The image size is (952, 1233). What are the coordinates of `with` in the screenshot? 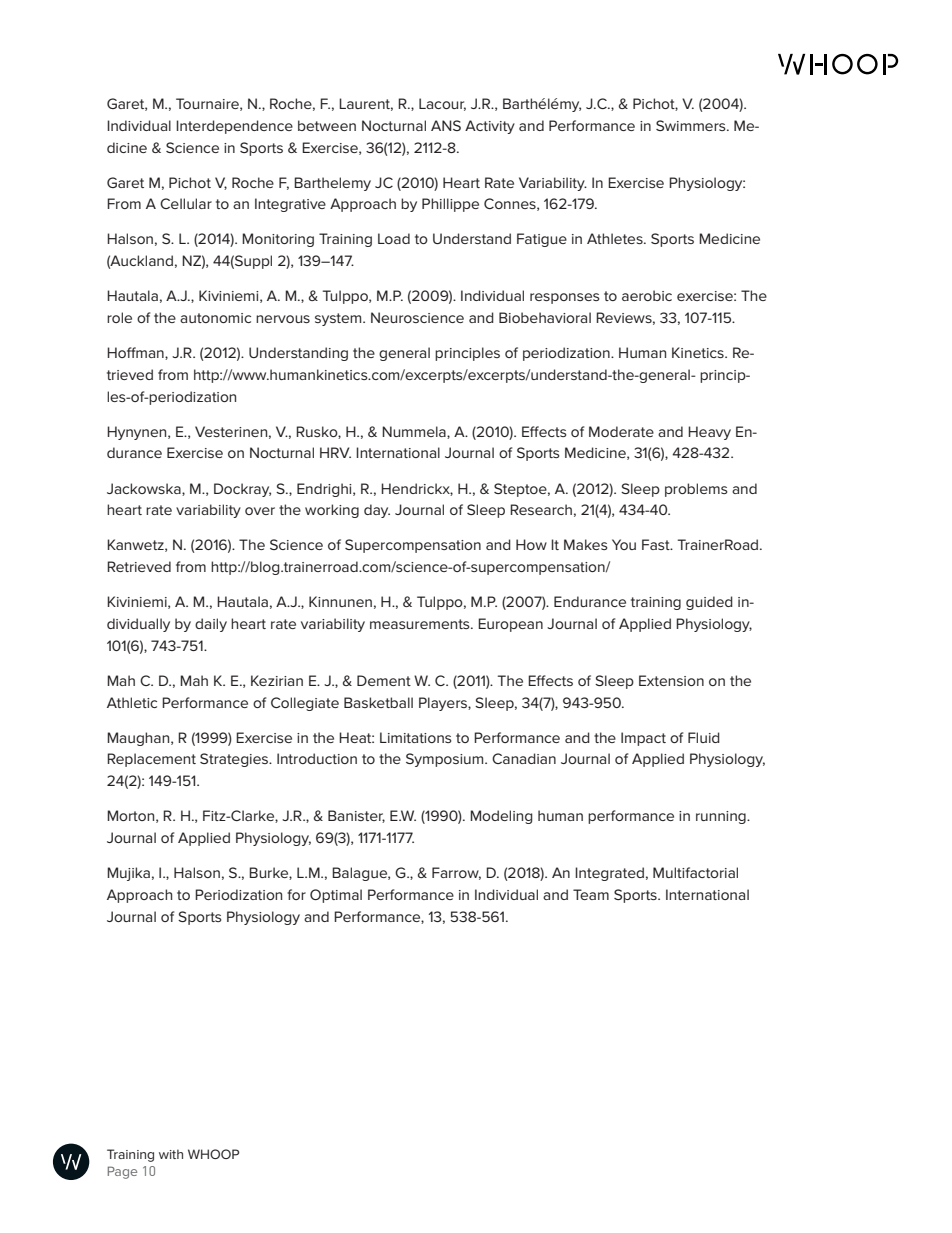 It's located at (171, 1154).
